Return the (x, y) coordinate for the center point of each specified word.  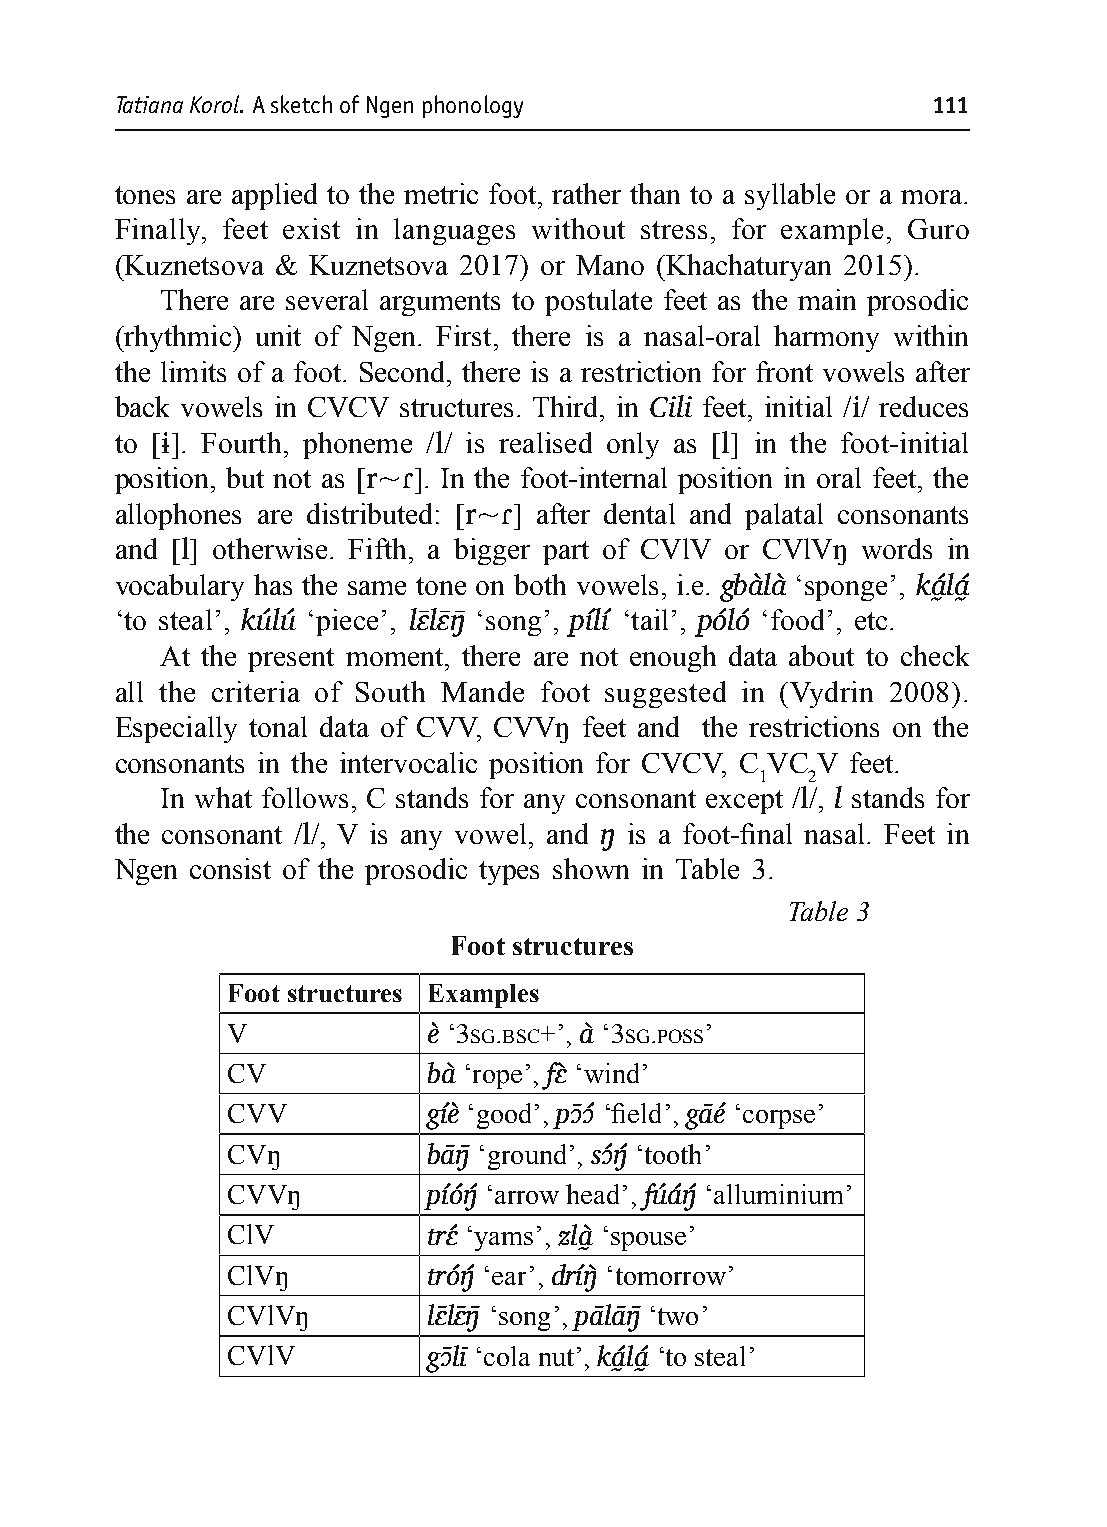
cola (507, 1356)
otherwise (270, 548)
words (897, 548)
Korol (215, 104)
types (509, 873)
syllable (790, 196)
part (566, 553)
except (744, 802)
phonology (473, 106)
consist (230, 868)
